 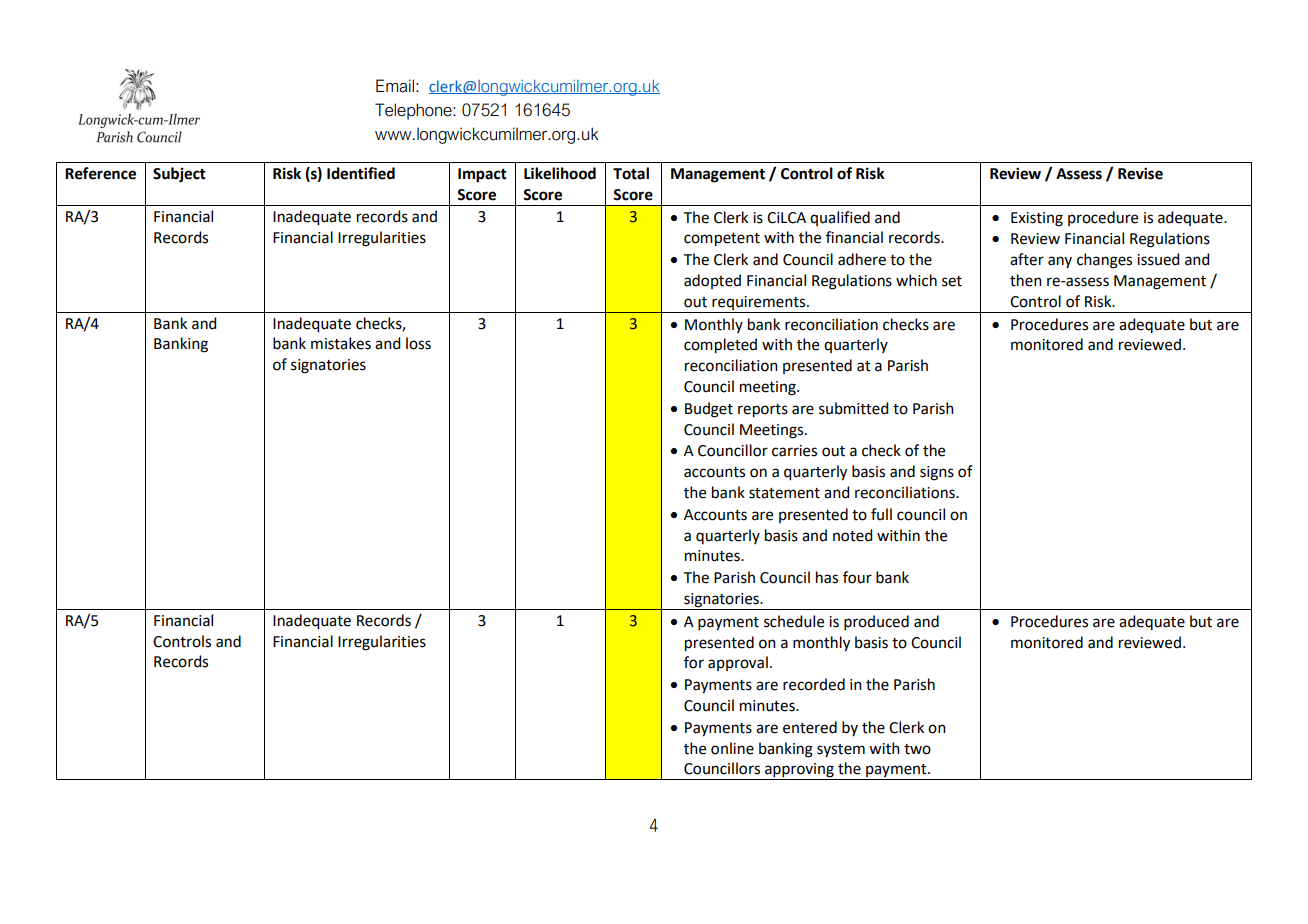 I want to click on Total, so click(x=631, y=173).
